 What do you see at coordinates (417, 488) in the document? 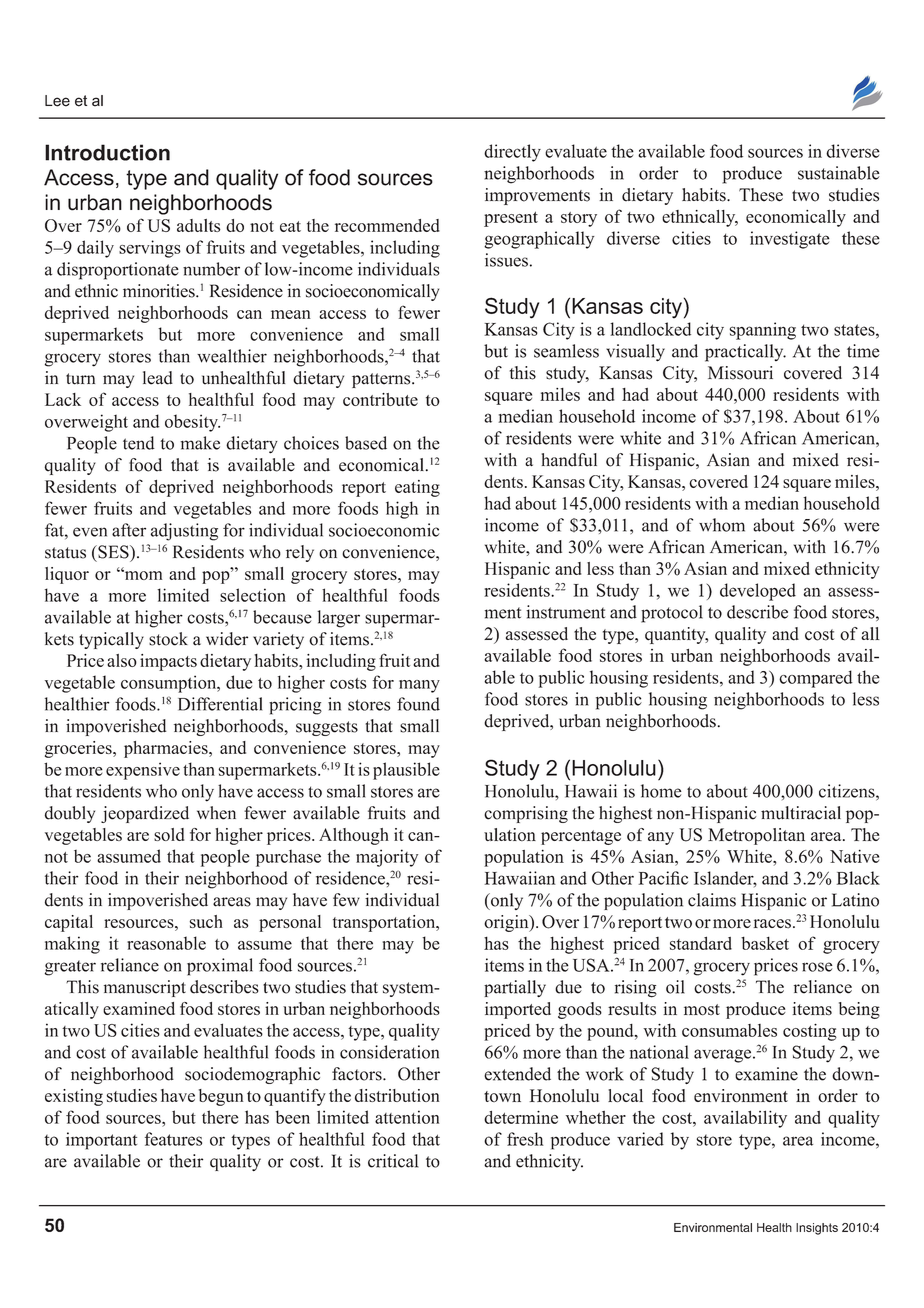
I see `eating` at bounding box center [417, 488].
